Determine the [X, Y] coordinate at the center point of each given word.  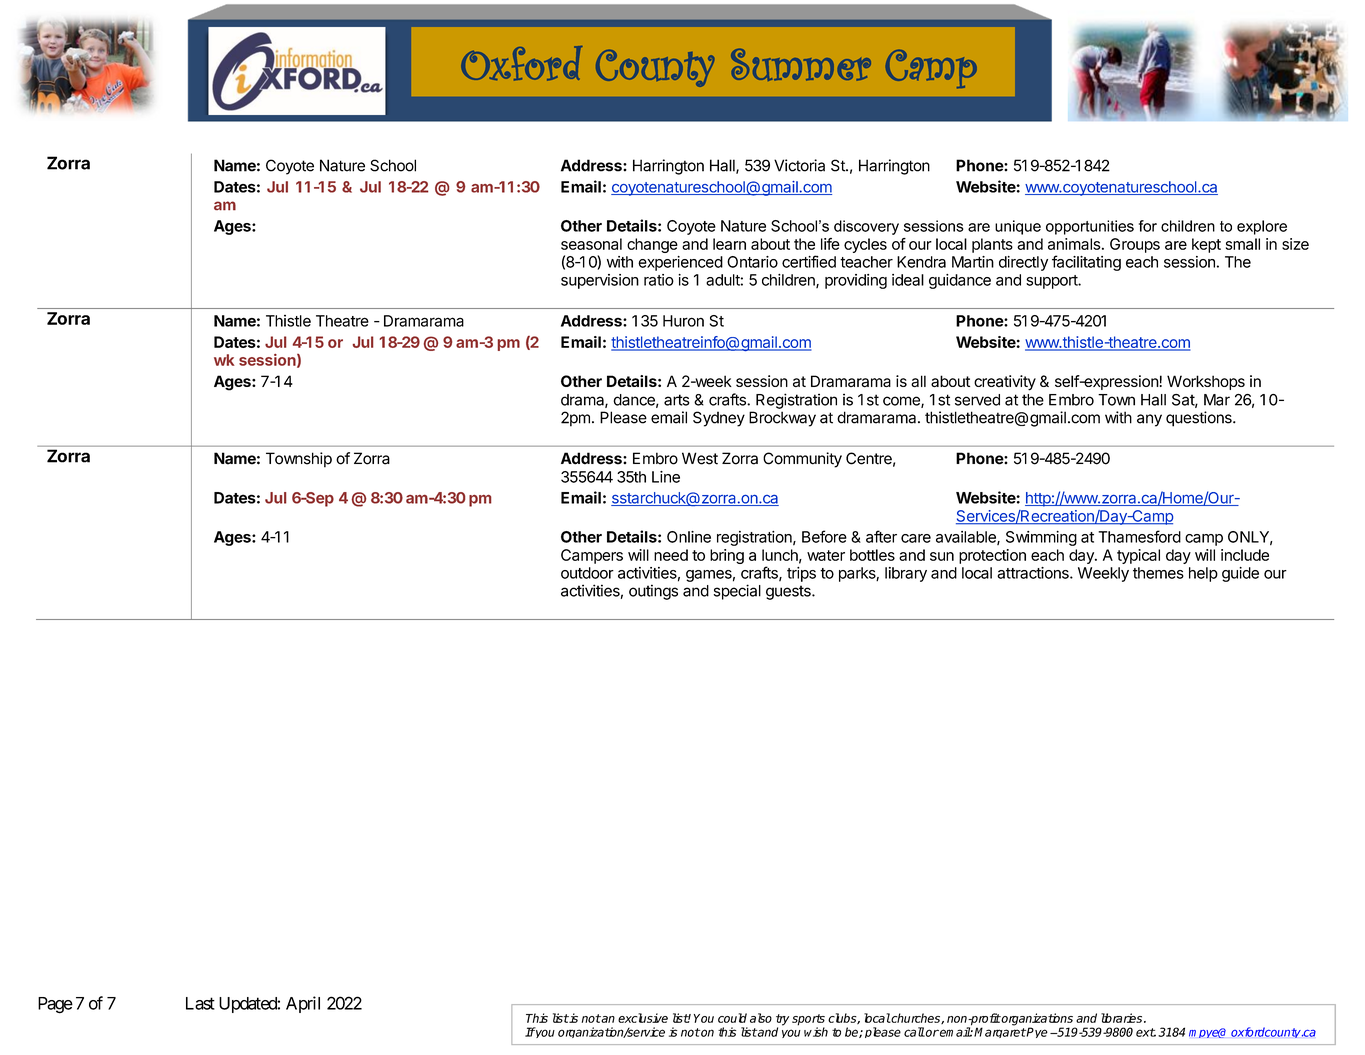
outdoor [587, 573]
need [671, 555]
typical [1138, 556]
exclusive [643, 1018]
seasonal [591, 244]
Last [200, 1003]
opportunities [1090, 227]
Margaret [1000, 1032]
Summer [801, 65]
